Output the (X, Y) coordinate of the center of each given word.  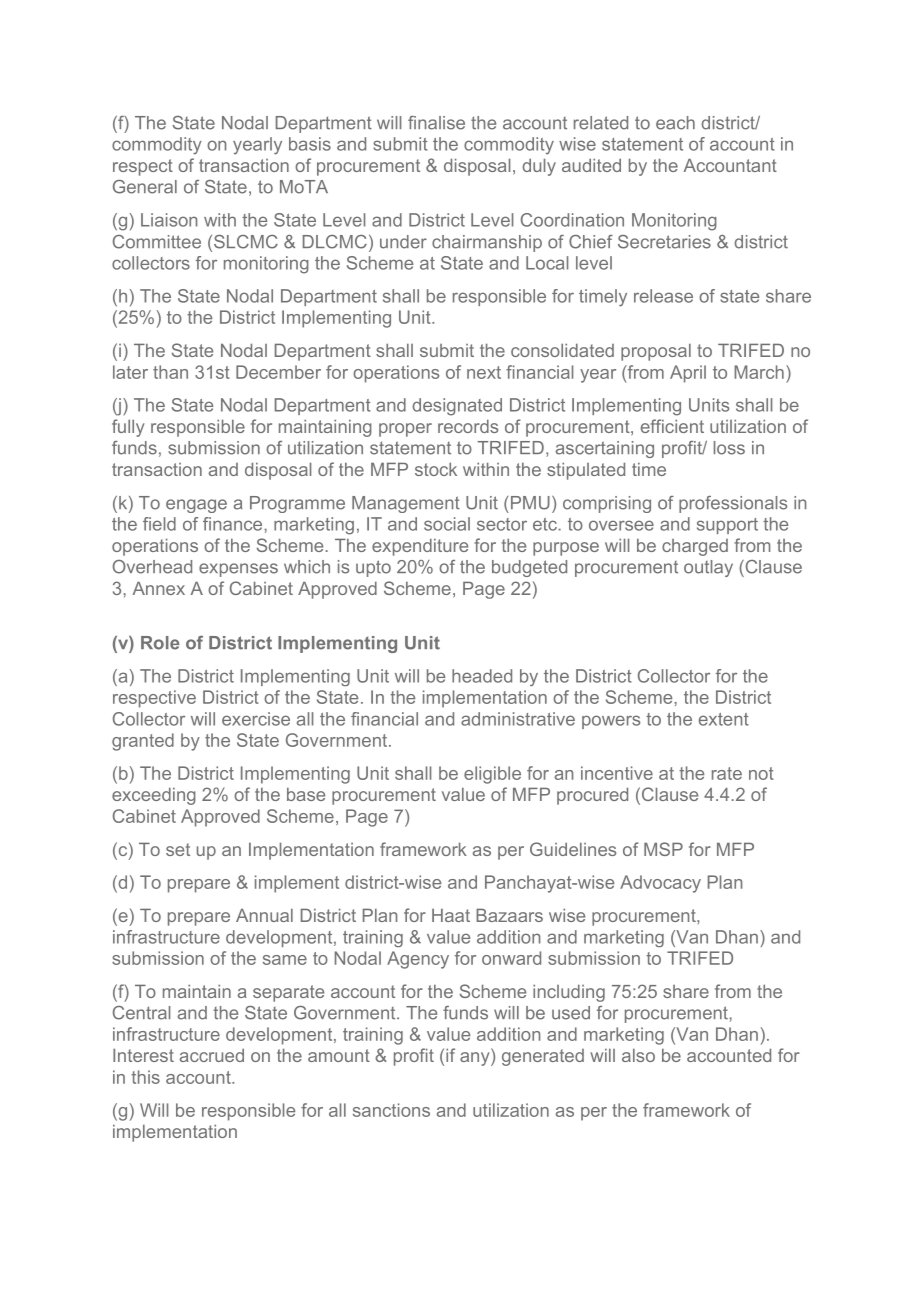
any (476, 1059)
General (145, 187)
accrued (212, 1055)
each (675, 123)
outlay (708, 568)
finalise (436, 123)
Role (160, 643)
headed (482, 676)
